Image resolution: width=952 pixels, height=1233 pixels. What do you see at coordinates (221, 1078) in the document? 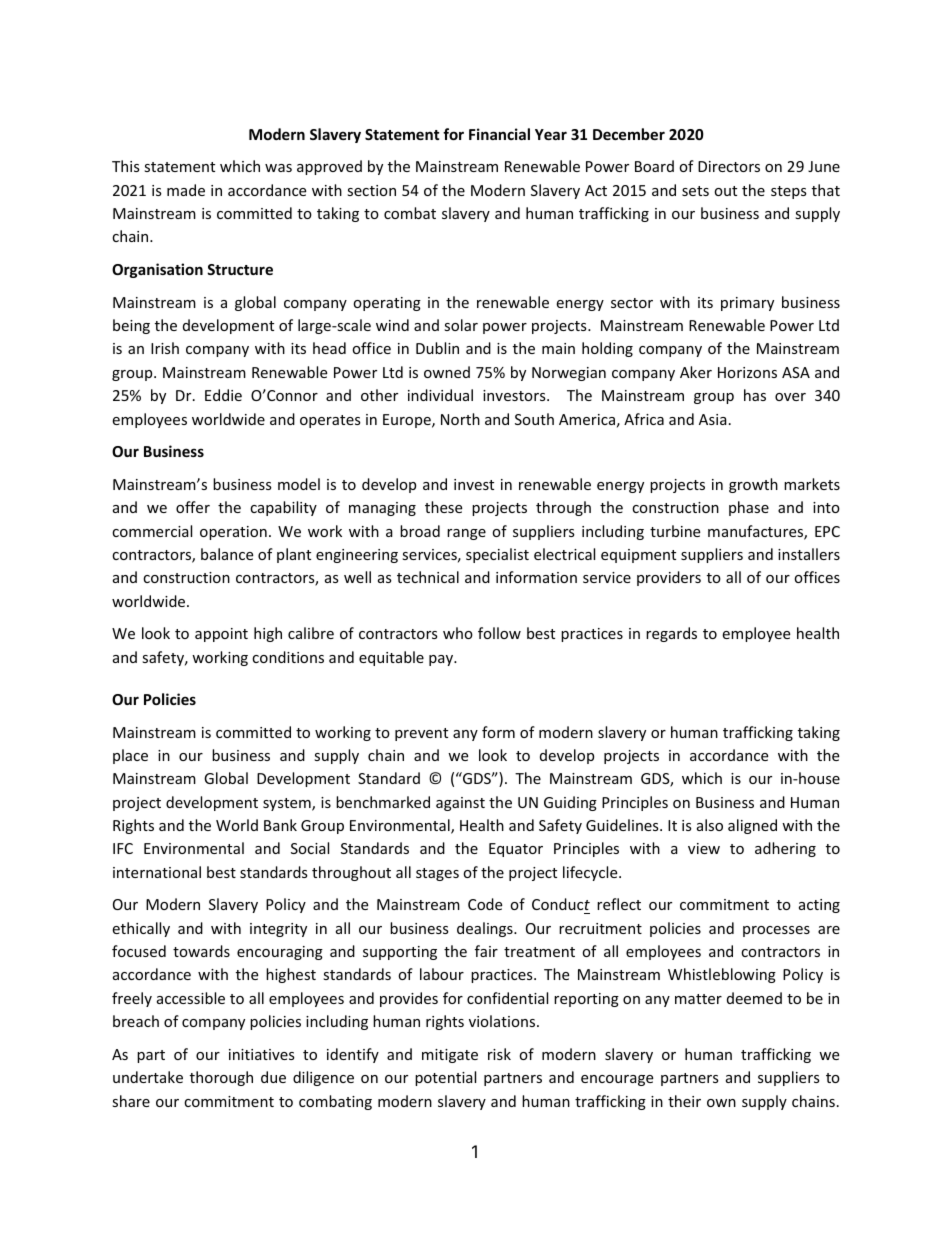
I see `thorough` at bounding box center [221, 1078].
